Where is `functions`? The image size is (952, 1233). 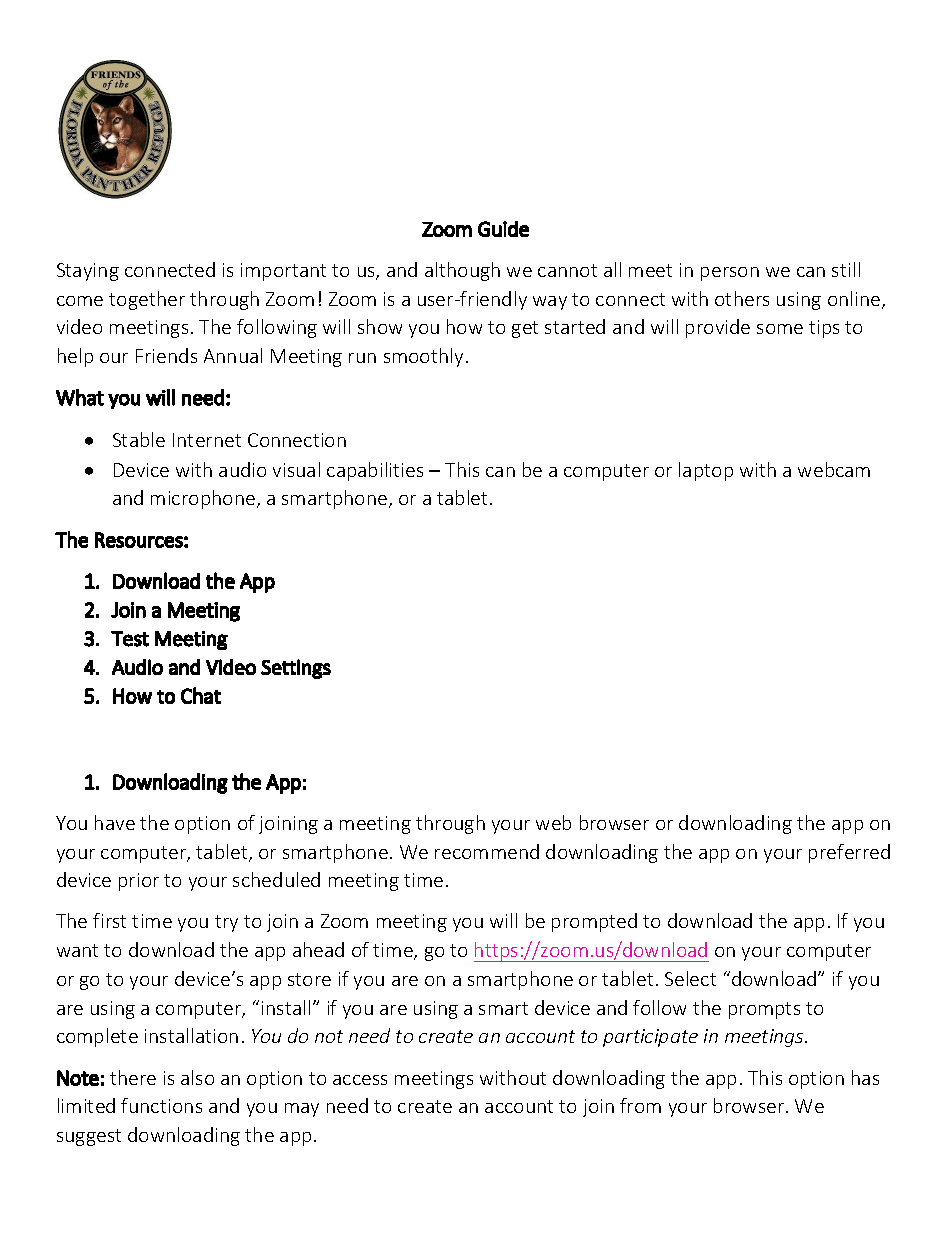
functions is located at coordinates (161, 1105).
